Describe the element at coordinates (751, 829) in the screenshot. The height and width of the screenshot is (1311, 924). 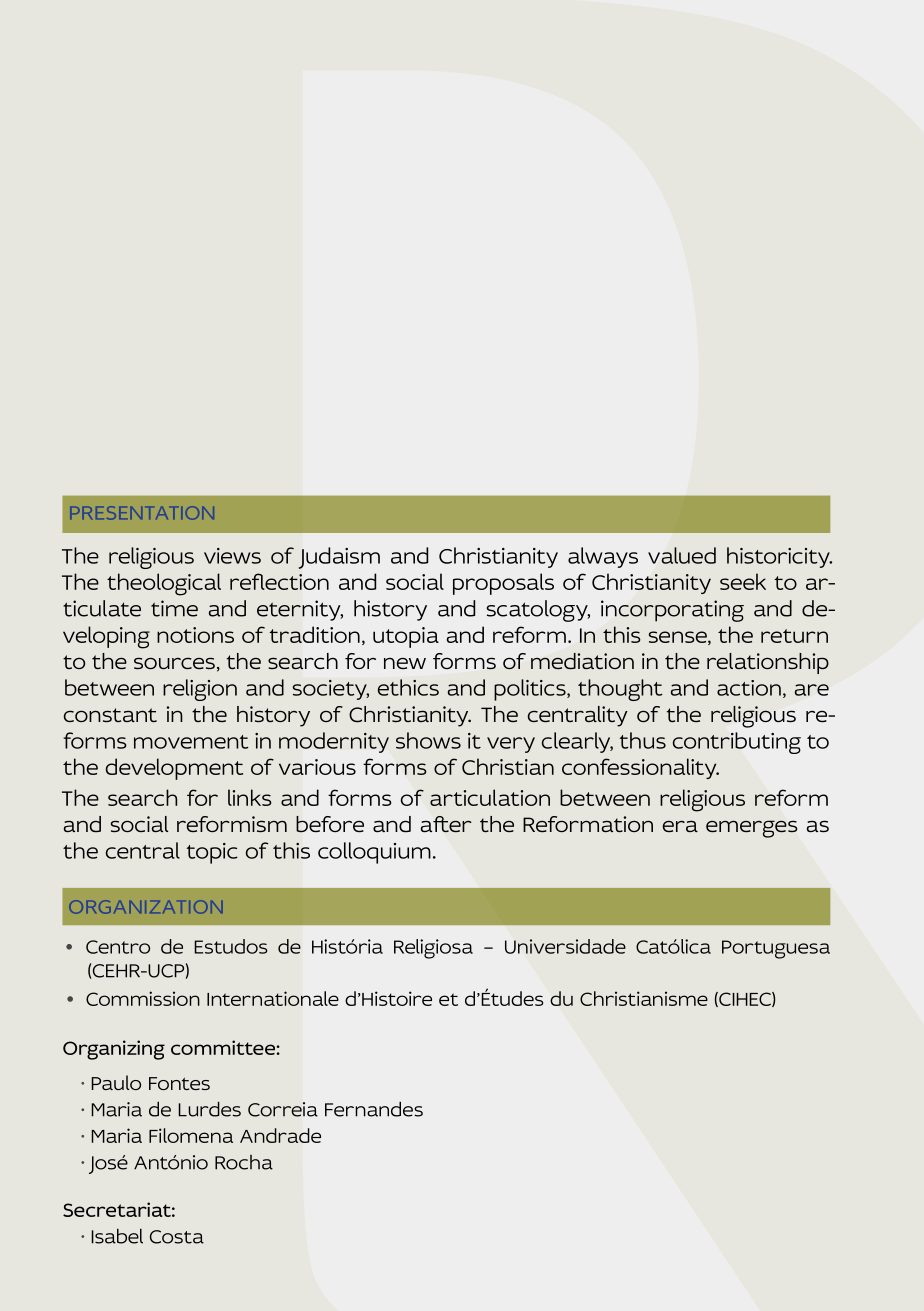
I see `emerges` at that location.
